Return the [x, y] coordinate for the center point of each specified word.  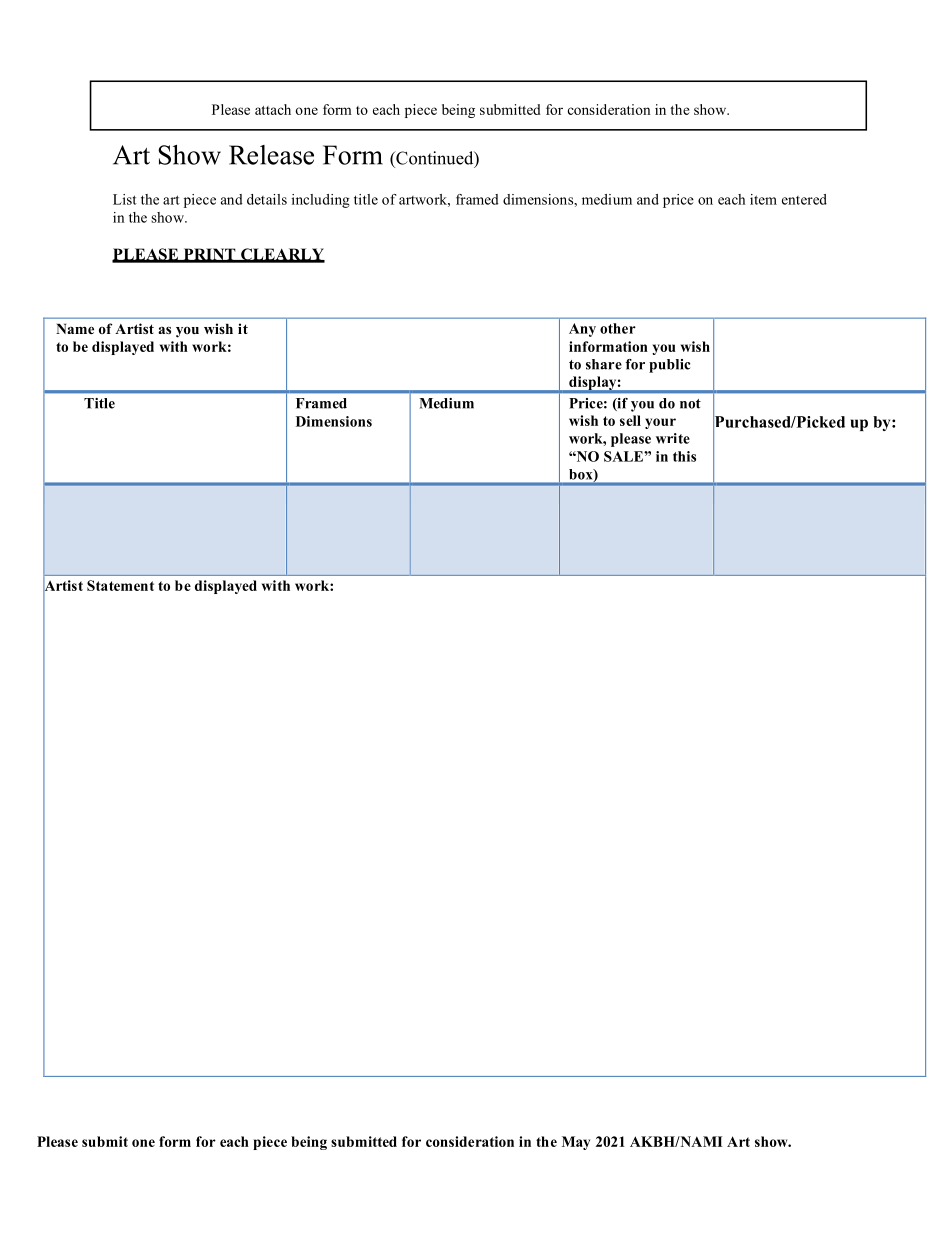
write [673, 438]
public [669, 366]
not [690, 404]
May [576, 1143]
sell [630, 420]
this [684, 456]
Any [582, 330]
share [604, 364]
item [763, 199]
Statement [120, 585]
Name [75, 329]
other [618, 328]
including [321, 201]
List [125, 199]
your [660, 423]
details [267, 199]
